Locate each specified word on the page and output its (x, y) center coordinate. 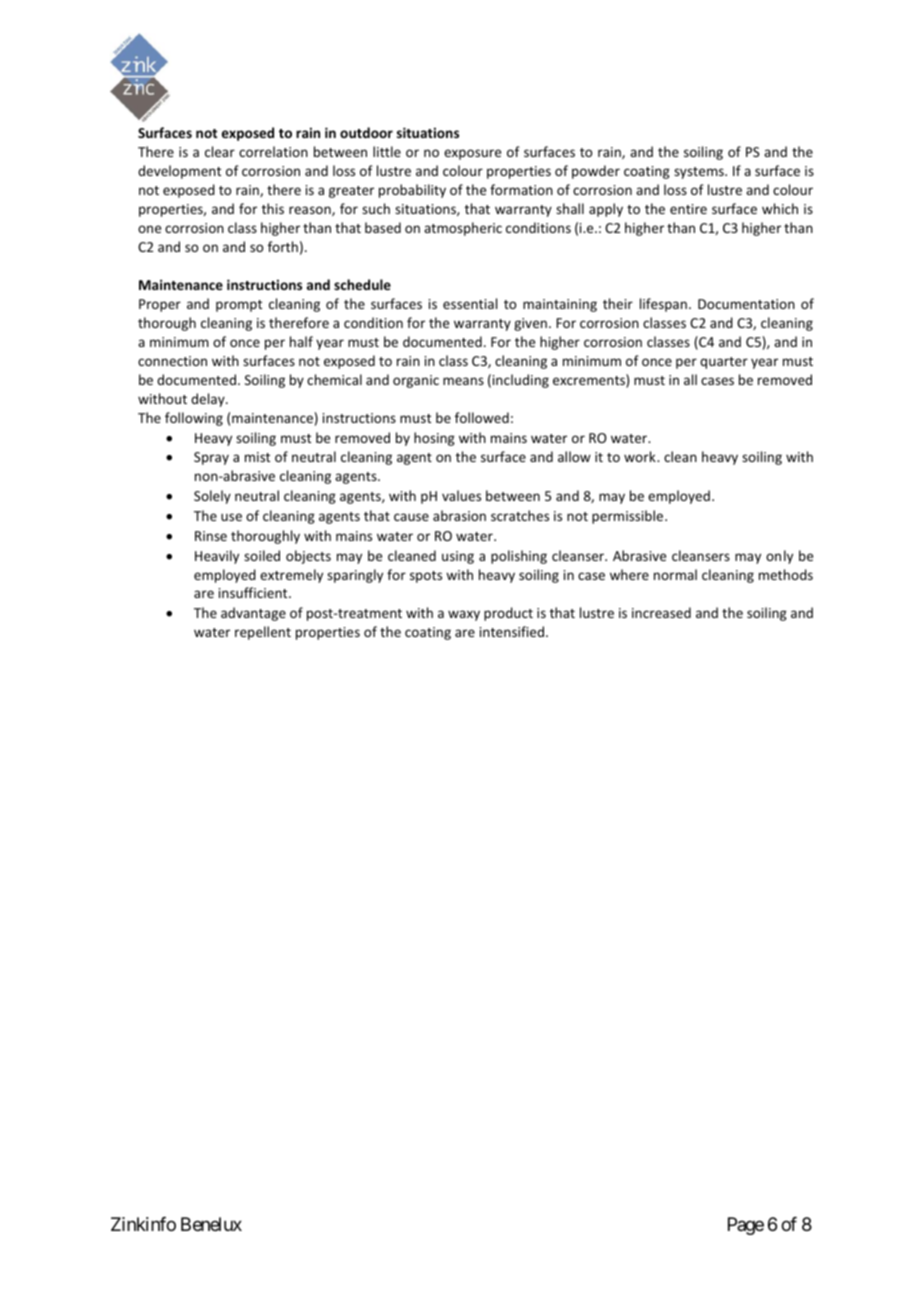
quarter (724, 363)
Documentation (746, 304)
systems (700, 173)
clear (220, 151)
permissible (629, 517)
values (461, 495)
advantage (253, 614)
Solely (212, 497)
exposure (472, 154)
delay (209, 400)
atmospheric (463, 229)
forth (283, 246)
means (463, 381)
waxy (464, 615)
